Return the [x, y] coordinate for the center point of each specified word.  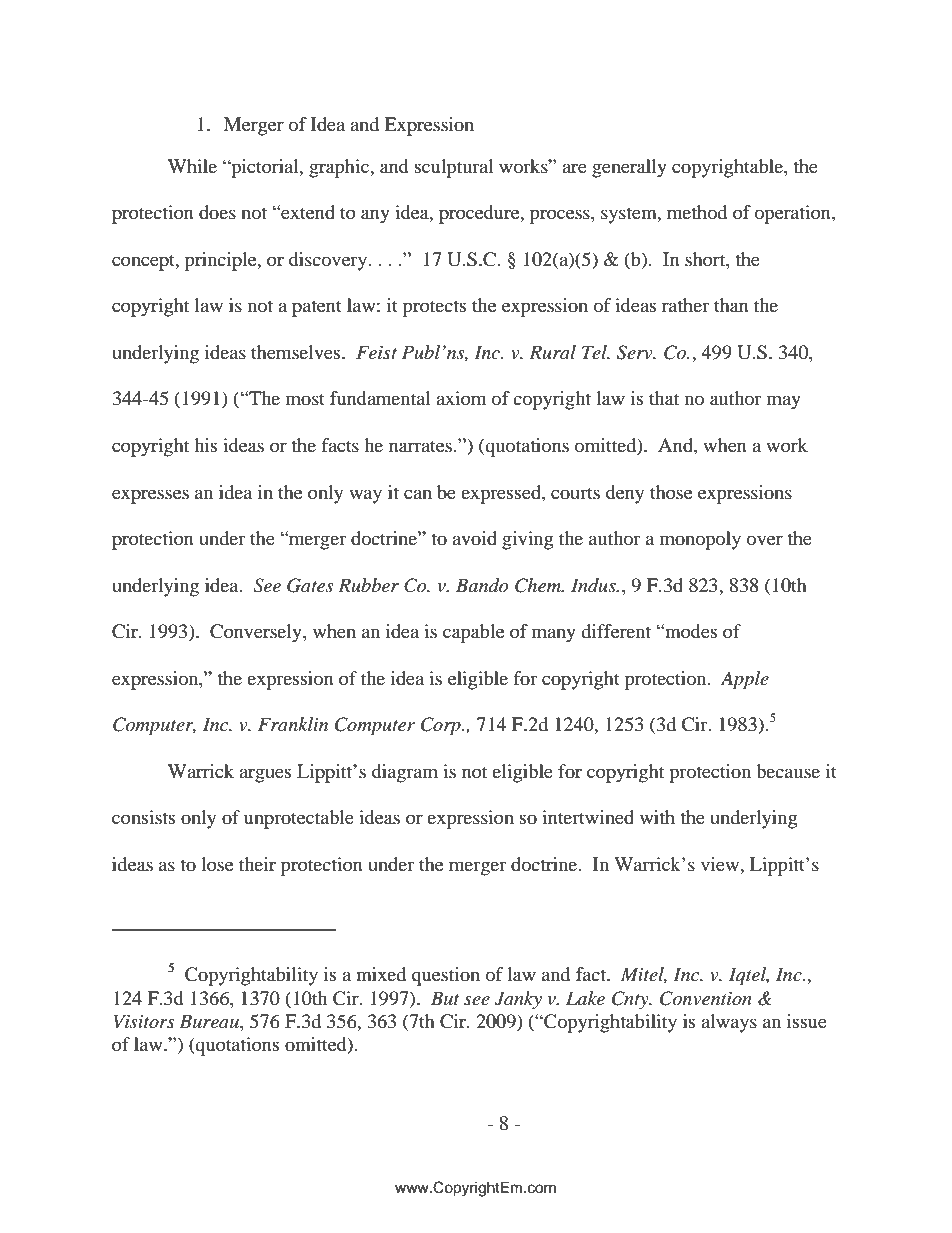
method [697, 212]
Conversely [257, 633]
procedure [480, 214]
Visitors [144, 1021]
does [217, 212]
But [445, 998]
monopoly [700, 540]
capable [473, 633]
